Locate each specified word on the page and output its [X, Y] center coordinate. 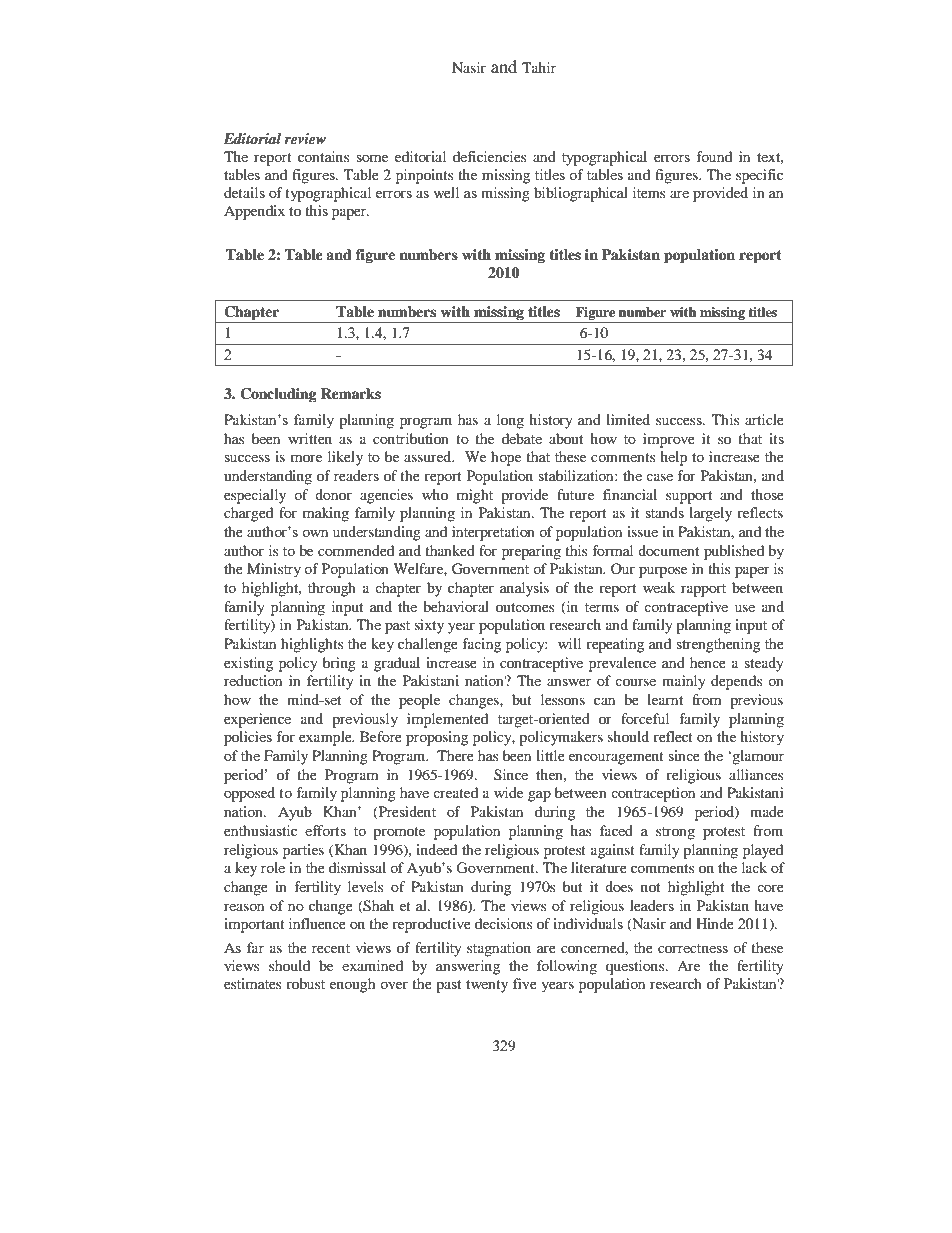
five [525, 983]
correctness [693, 948]
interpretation [493, 533]
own [315, 533]
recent [331, 948]
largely [710, 514]
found [714, 156]
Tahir [539, 67]
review [305, 138]
